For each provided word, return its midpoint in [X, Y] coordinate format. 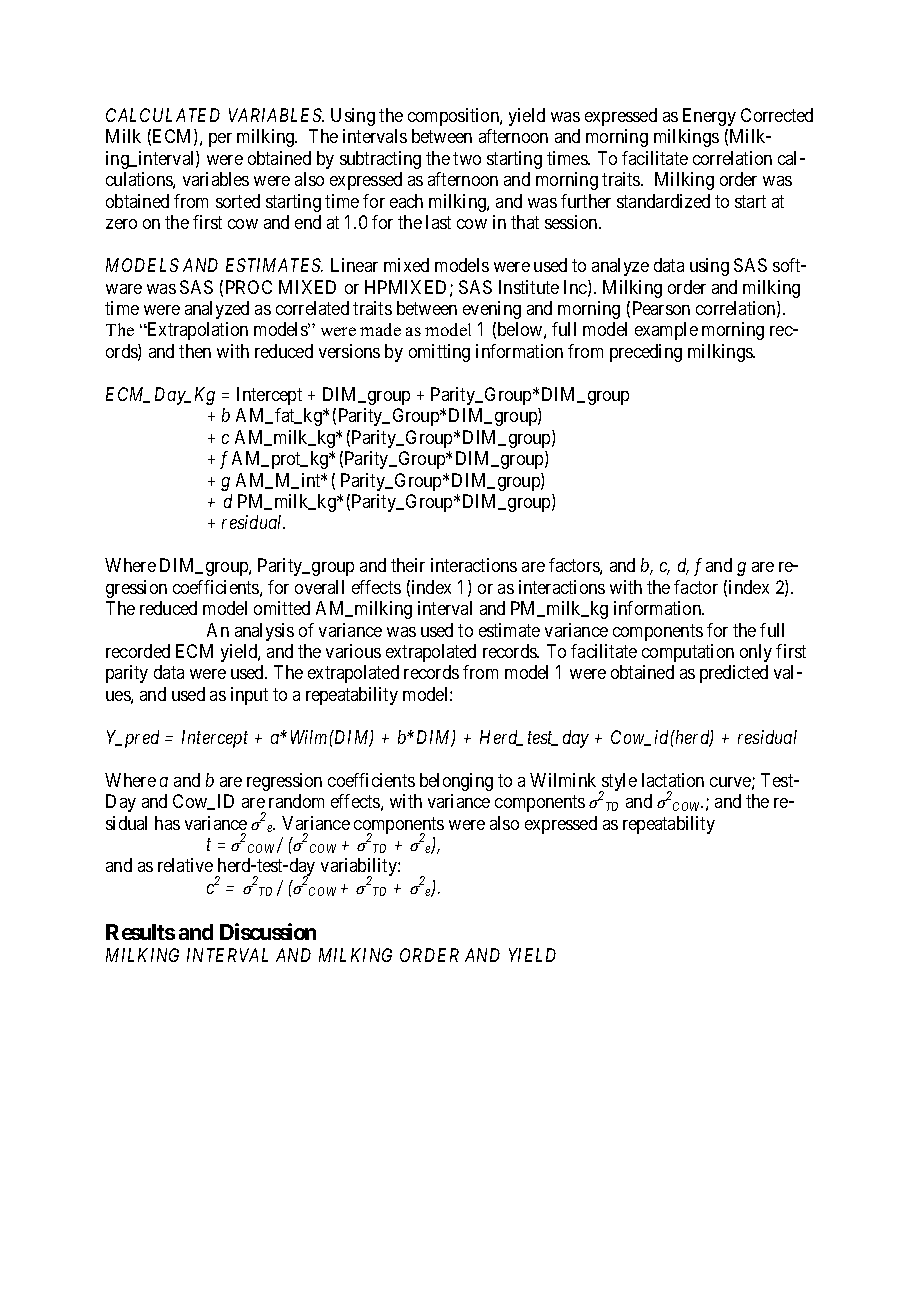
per [220, 140]
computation [688, 653]
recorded [138, 651]
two [467, 158]
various [353, 651]
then [195, 351]
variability [360, 868]
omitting [439, 353]
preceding [646, 353]
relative [185, 865]
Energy [709, 117]
